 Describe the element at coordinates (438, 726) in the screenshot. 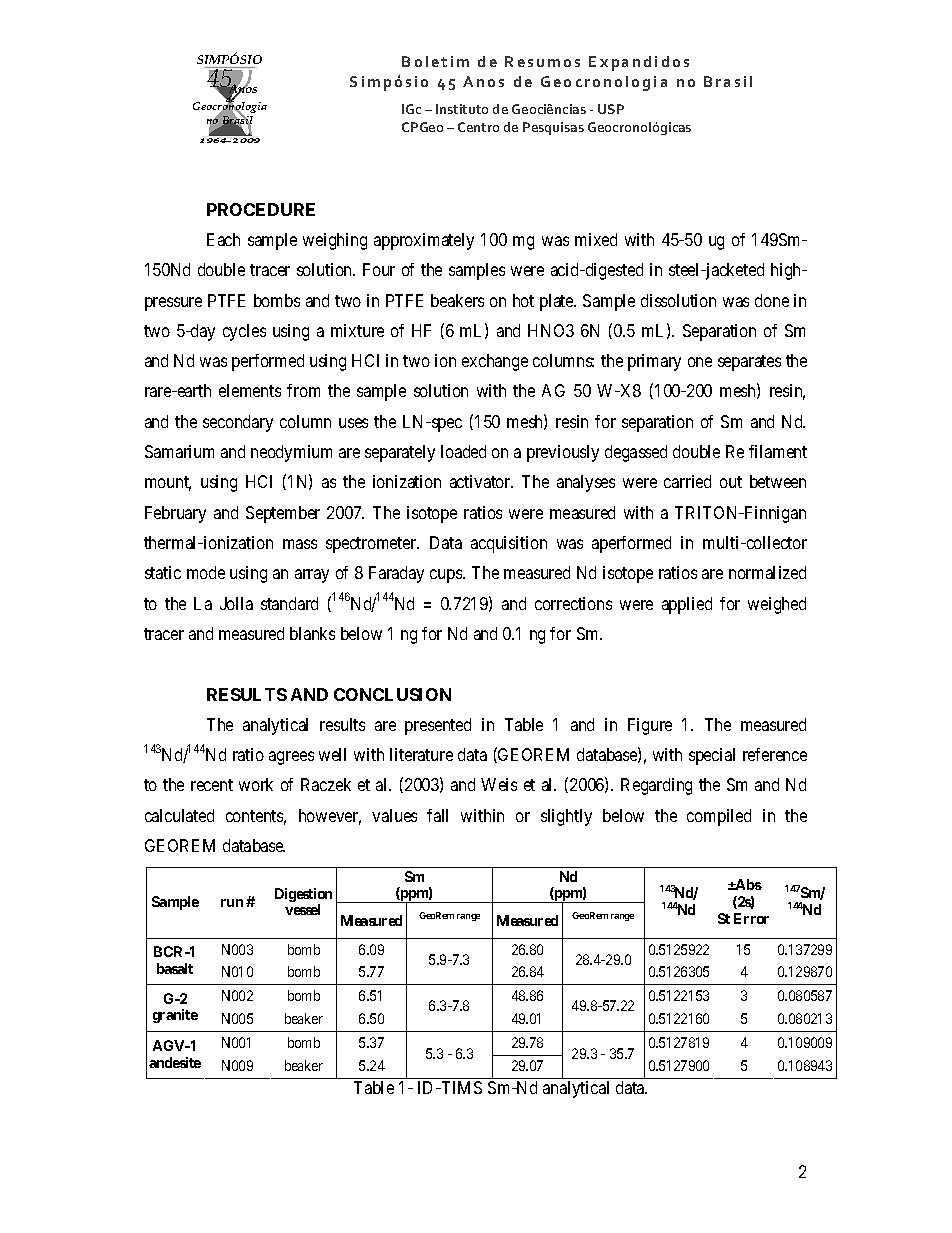

I see `presented` at that location.
